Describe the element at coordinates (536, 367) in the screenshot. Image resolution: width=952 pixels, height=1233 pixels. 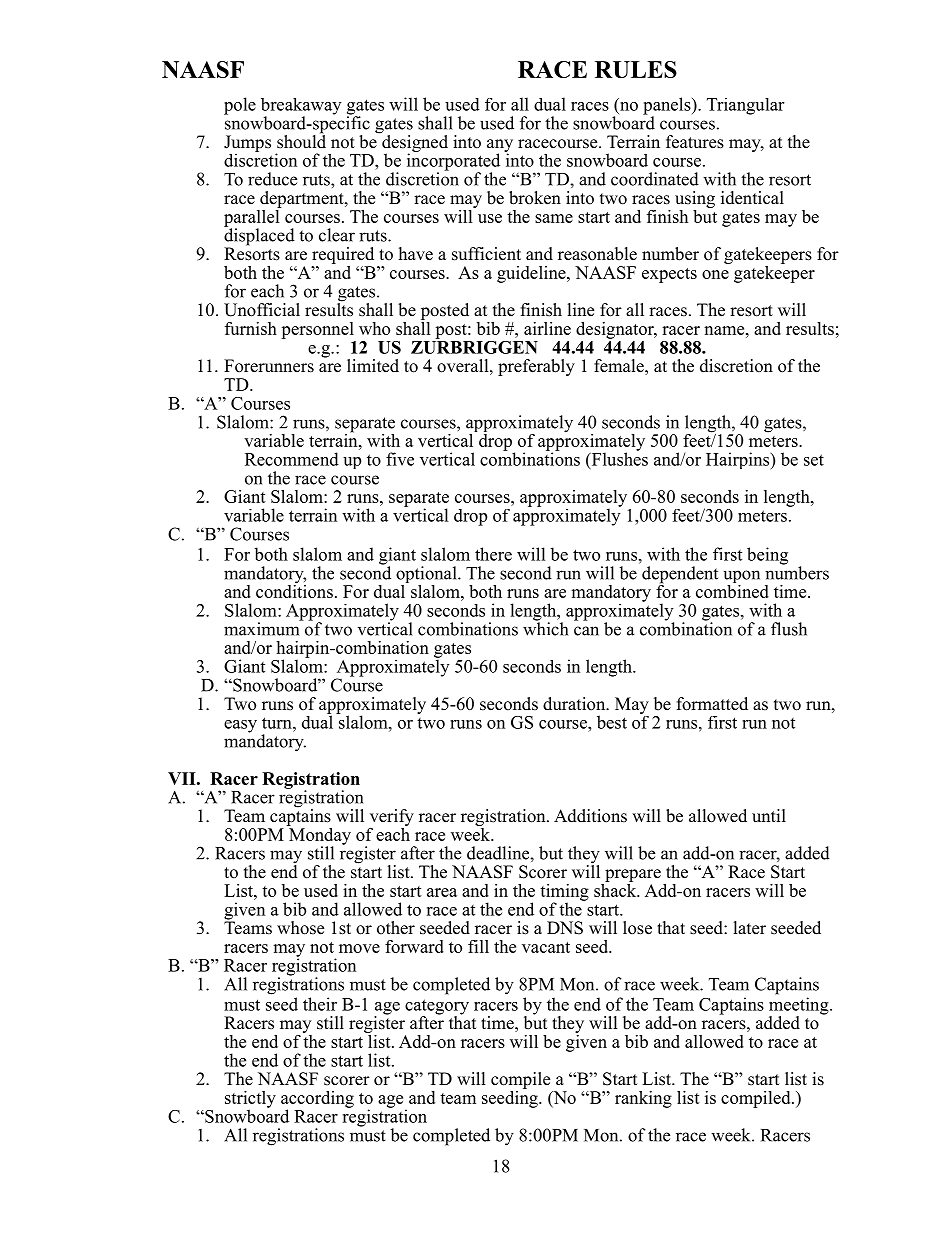
I see `preferably` at that location.
